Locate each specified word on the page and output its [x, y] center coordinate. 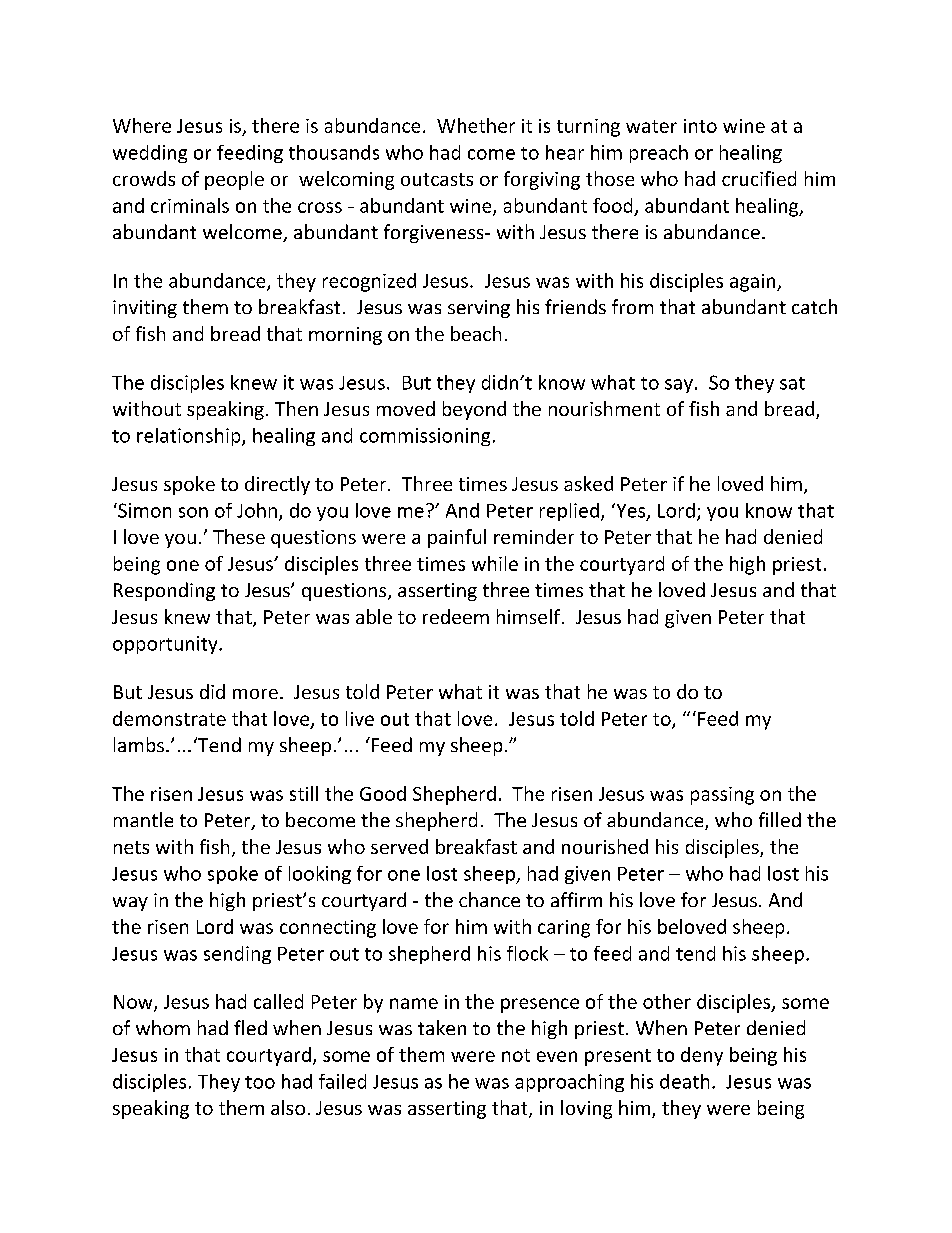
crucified [759, 178]
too [260, 1082]
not [516, 1055]
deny [702, 1056]
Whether [476, 125]
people [234, 180]
